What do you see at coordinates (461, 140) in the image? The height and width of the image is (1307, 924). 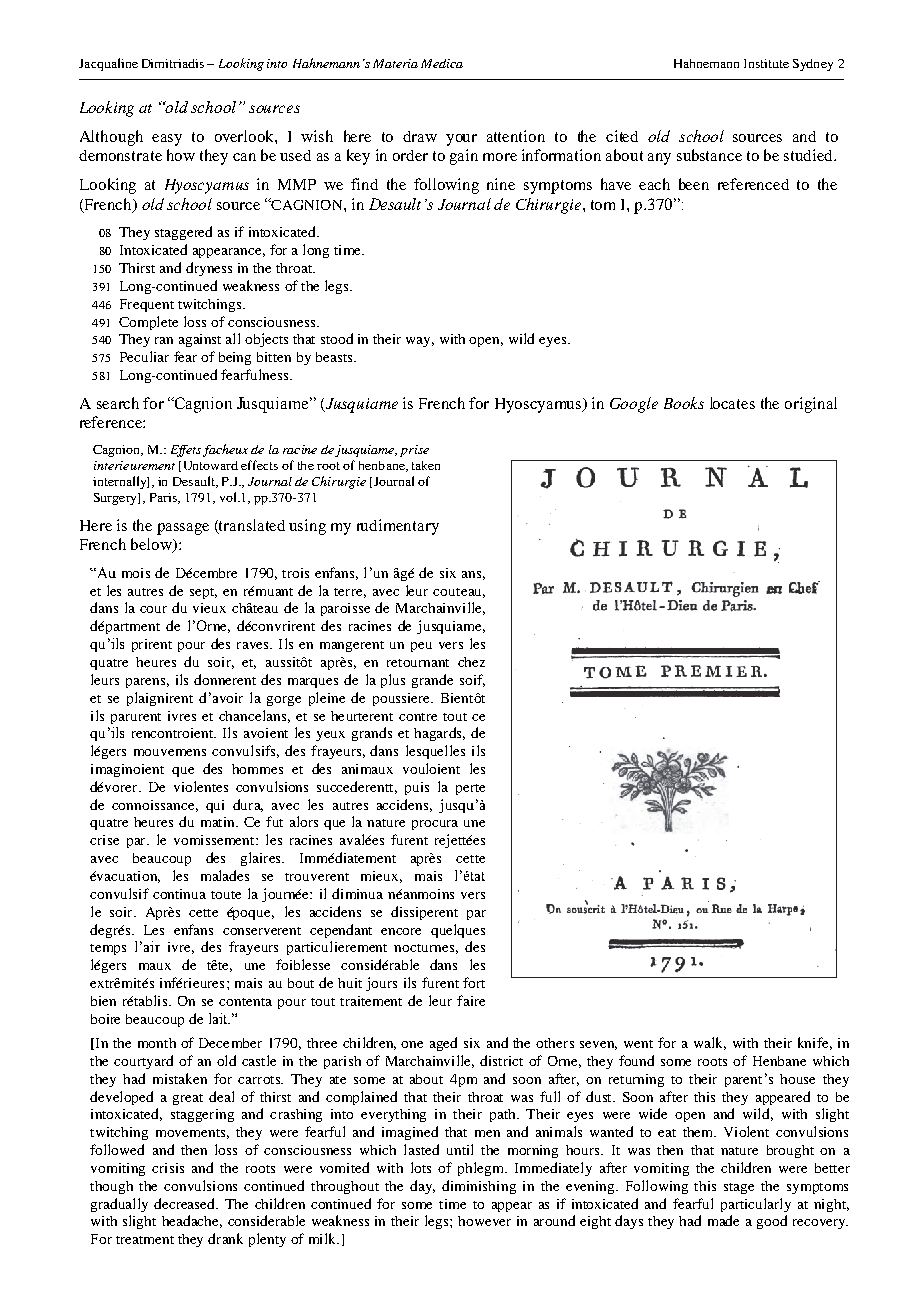 I see `your` at bounding box center [461, 140].
